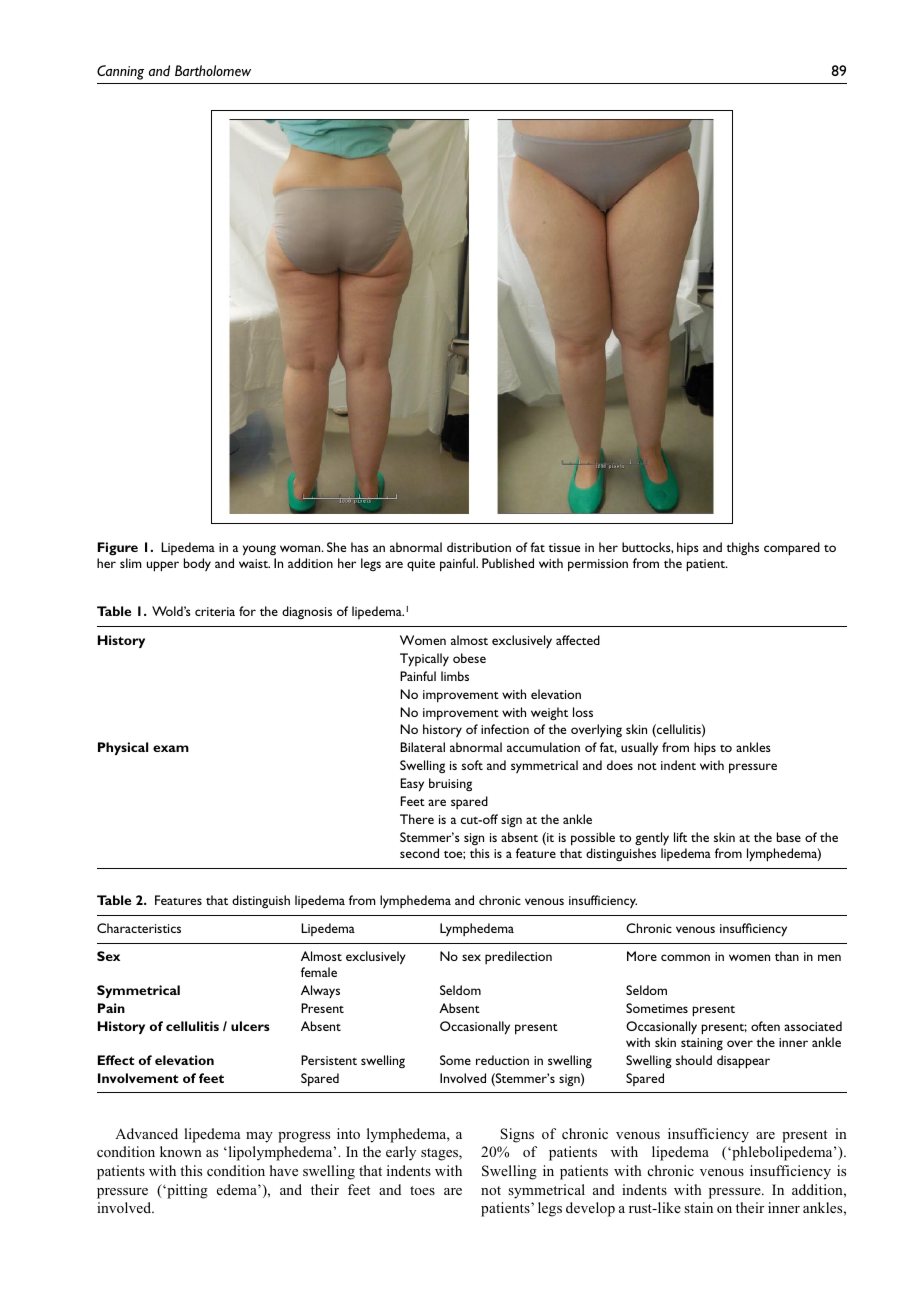  What do you see at coordinates (792, 549) in the screenshot?
I see `compared` at bounding box center [792, 549].
